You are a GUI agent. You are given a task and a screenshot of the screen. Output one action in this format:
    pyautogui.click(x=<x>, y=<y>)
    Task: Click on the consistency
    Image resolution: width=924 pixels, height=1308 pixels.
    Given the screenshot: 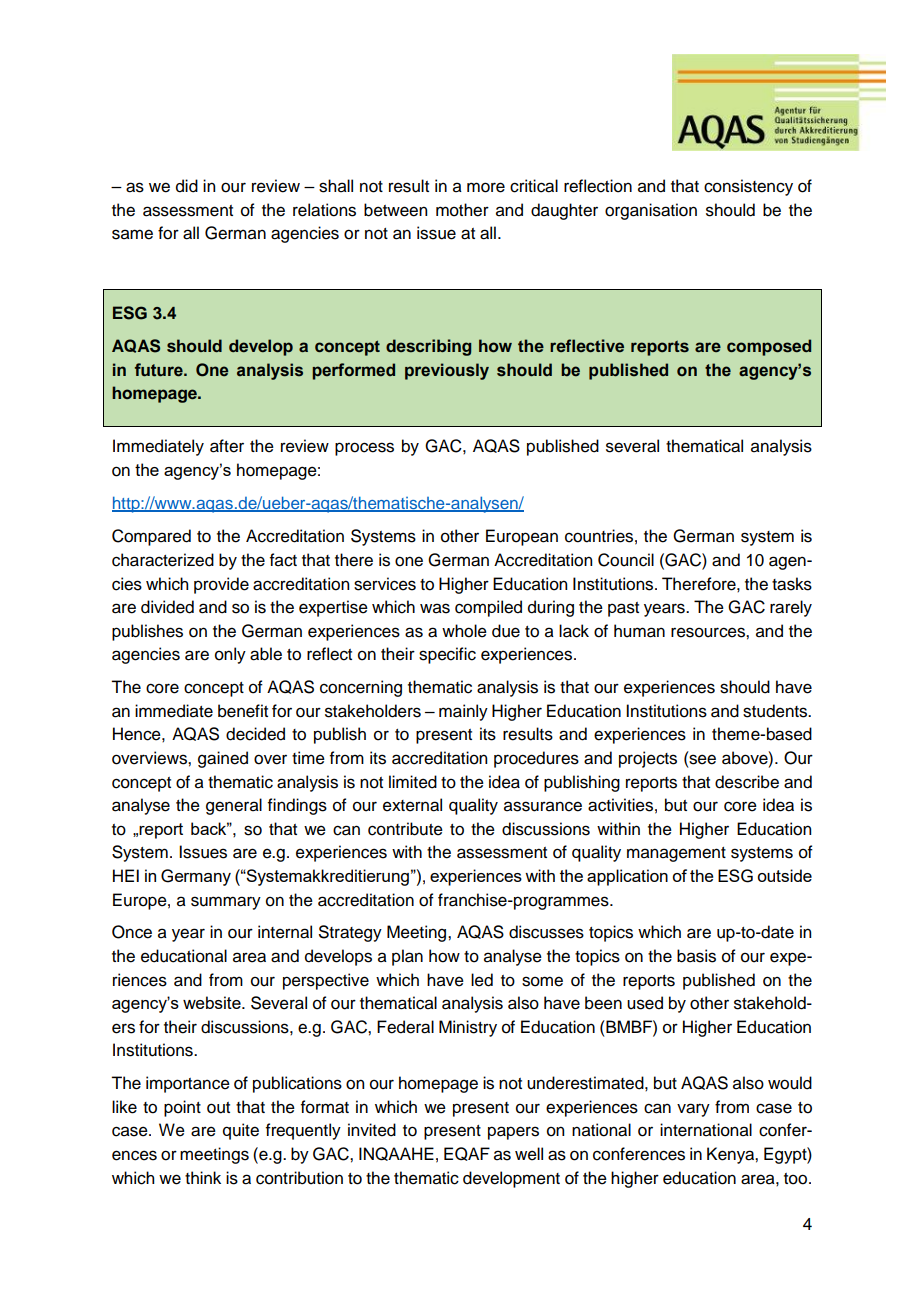 What is the action you would take?
    pyautogui.click(x=748, y=187)
